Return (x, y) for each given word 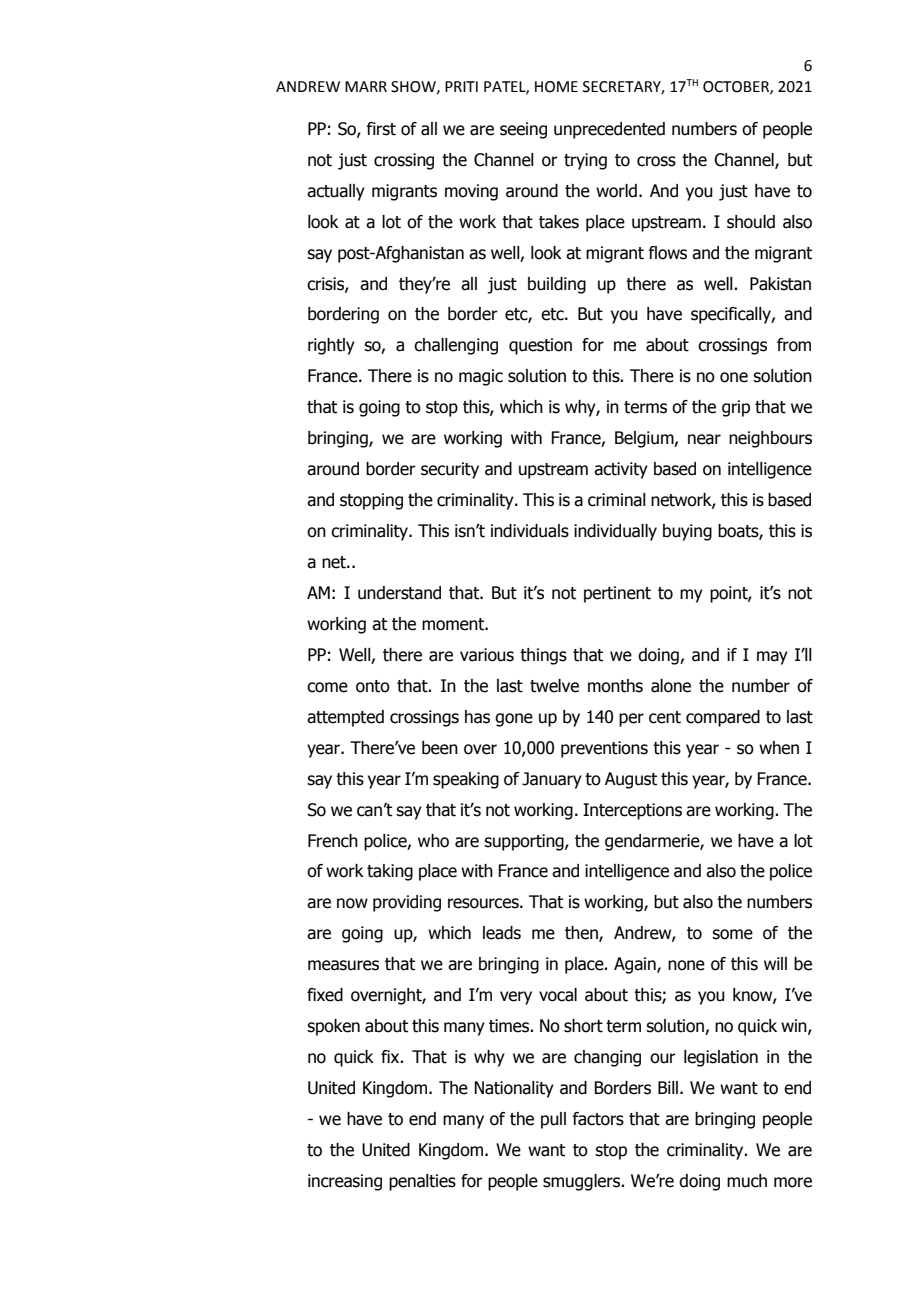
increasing (345, 1182)
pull (553, 1120)
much (747, 1181)
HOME (556, 87)
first (381, 129)
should (751, 222)
